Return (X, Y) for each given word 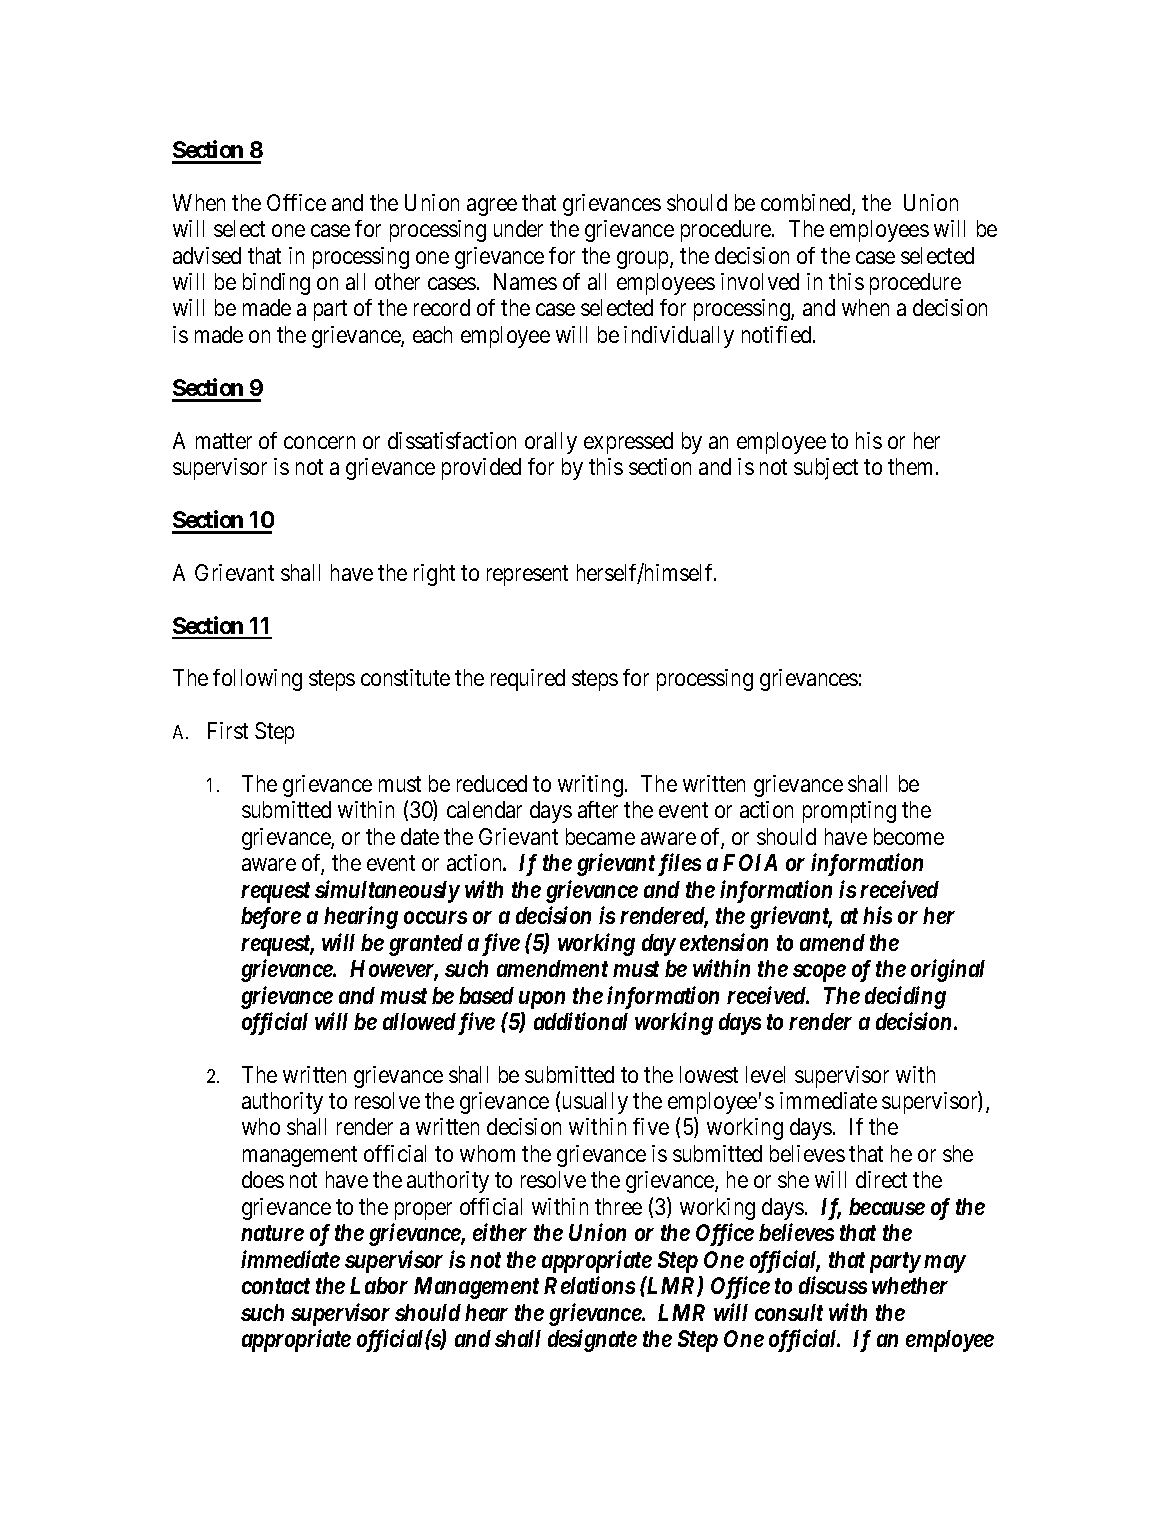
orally (551, 443)
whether (910, 1285)
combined (807, 204)
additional (581, 1021)
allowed (419, 1021)
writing (590, 786)
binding (276, 284)
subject (826, 469)
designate (592, 1340)
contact (276, 1286)
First (228, 730)
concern (319, 442)
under (518, 228)
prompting (849, 812)
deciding (905, 997)
